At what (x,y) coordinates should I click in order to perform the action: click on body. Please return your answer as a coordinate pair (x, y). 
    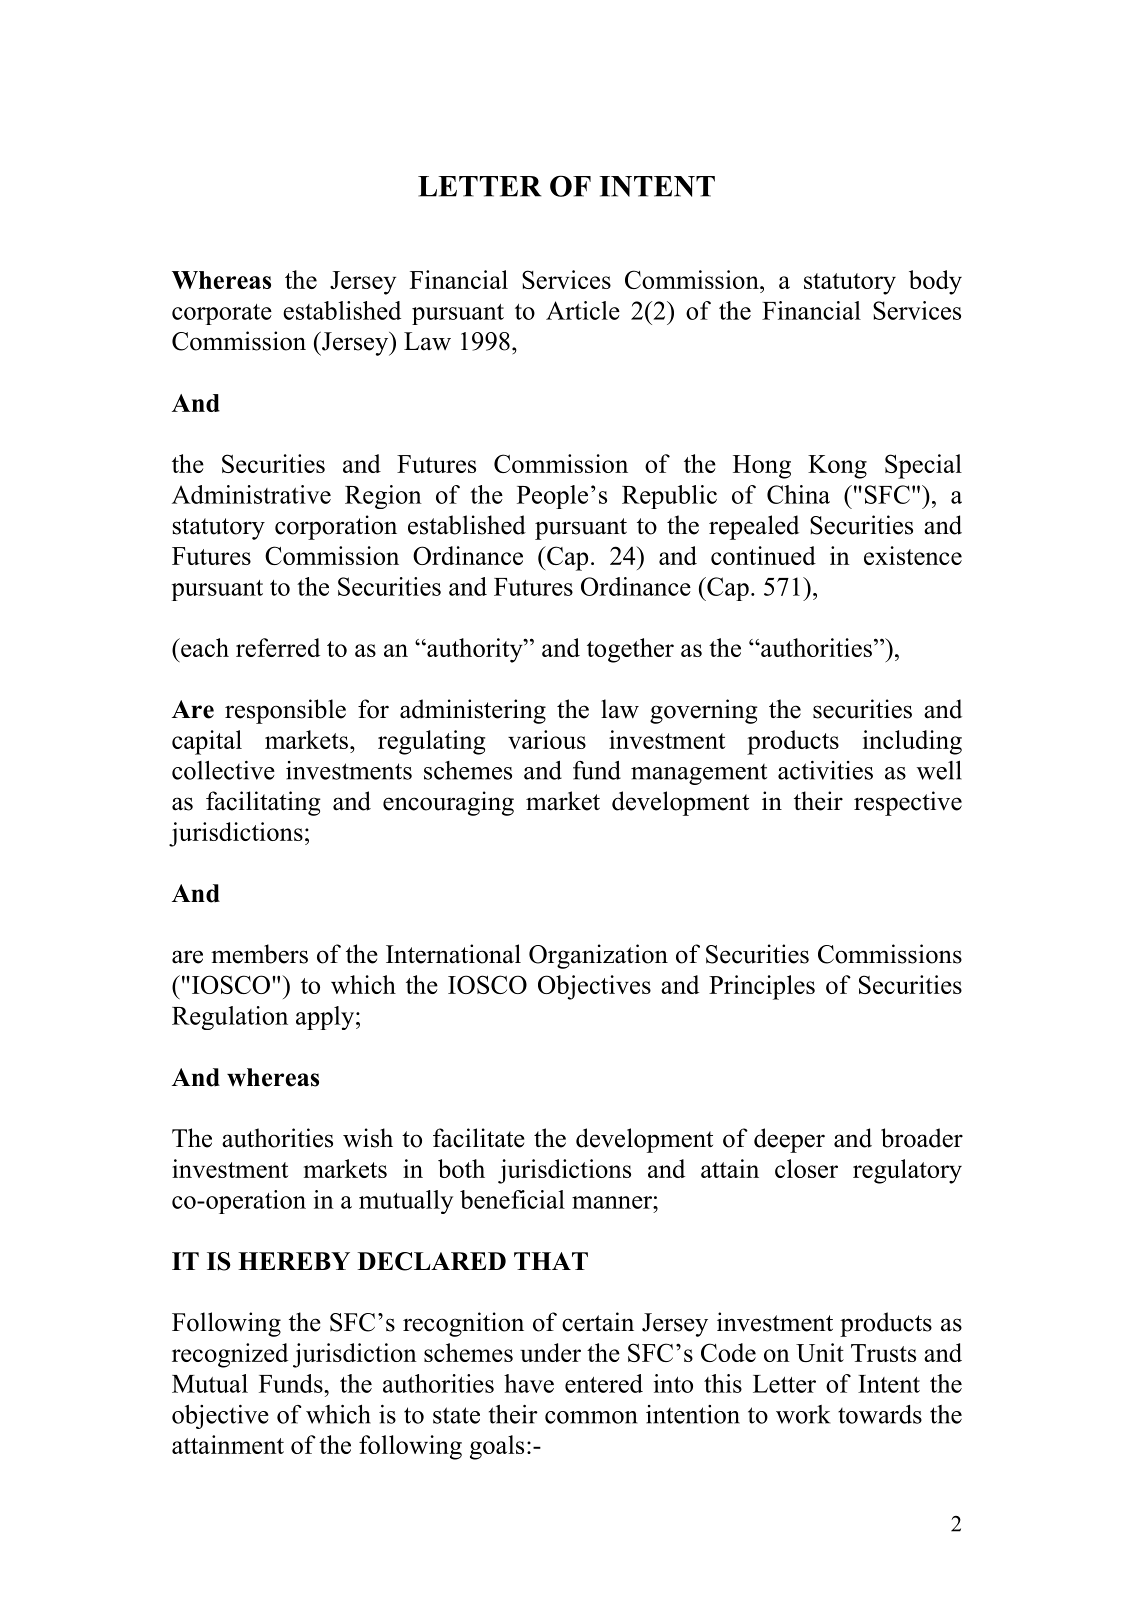
    Looking at the image, I should click on (935, 282).
